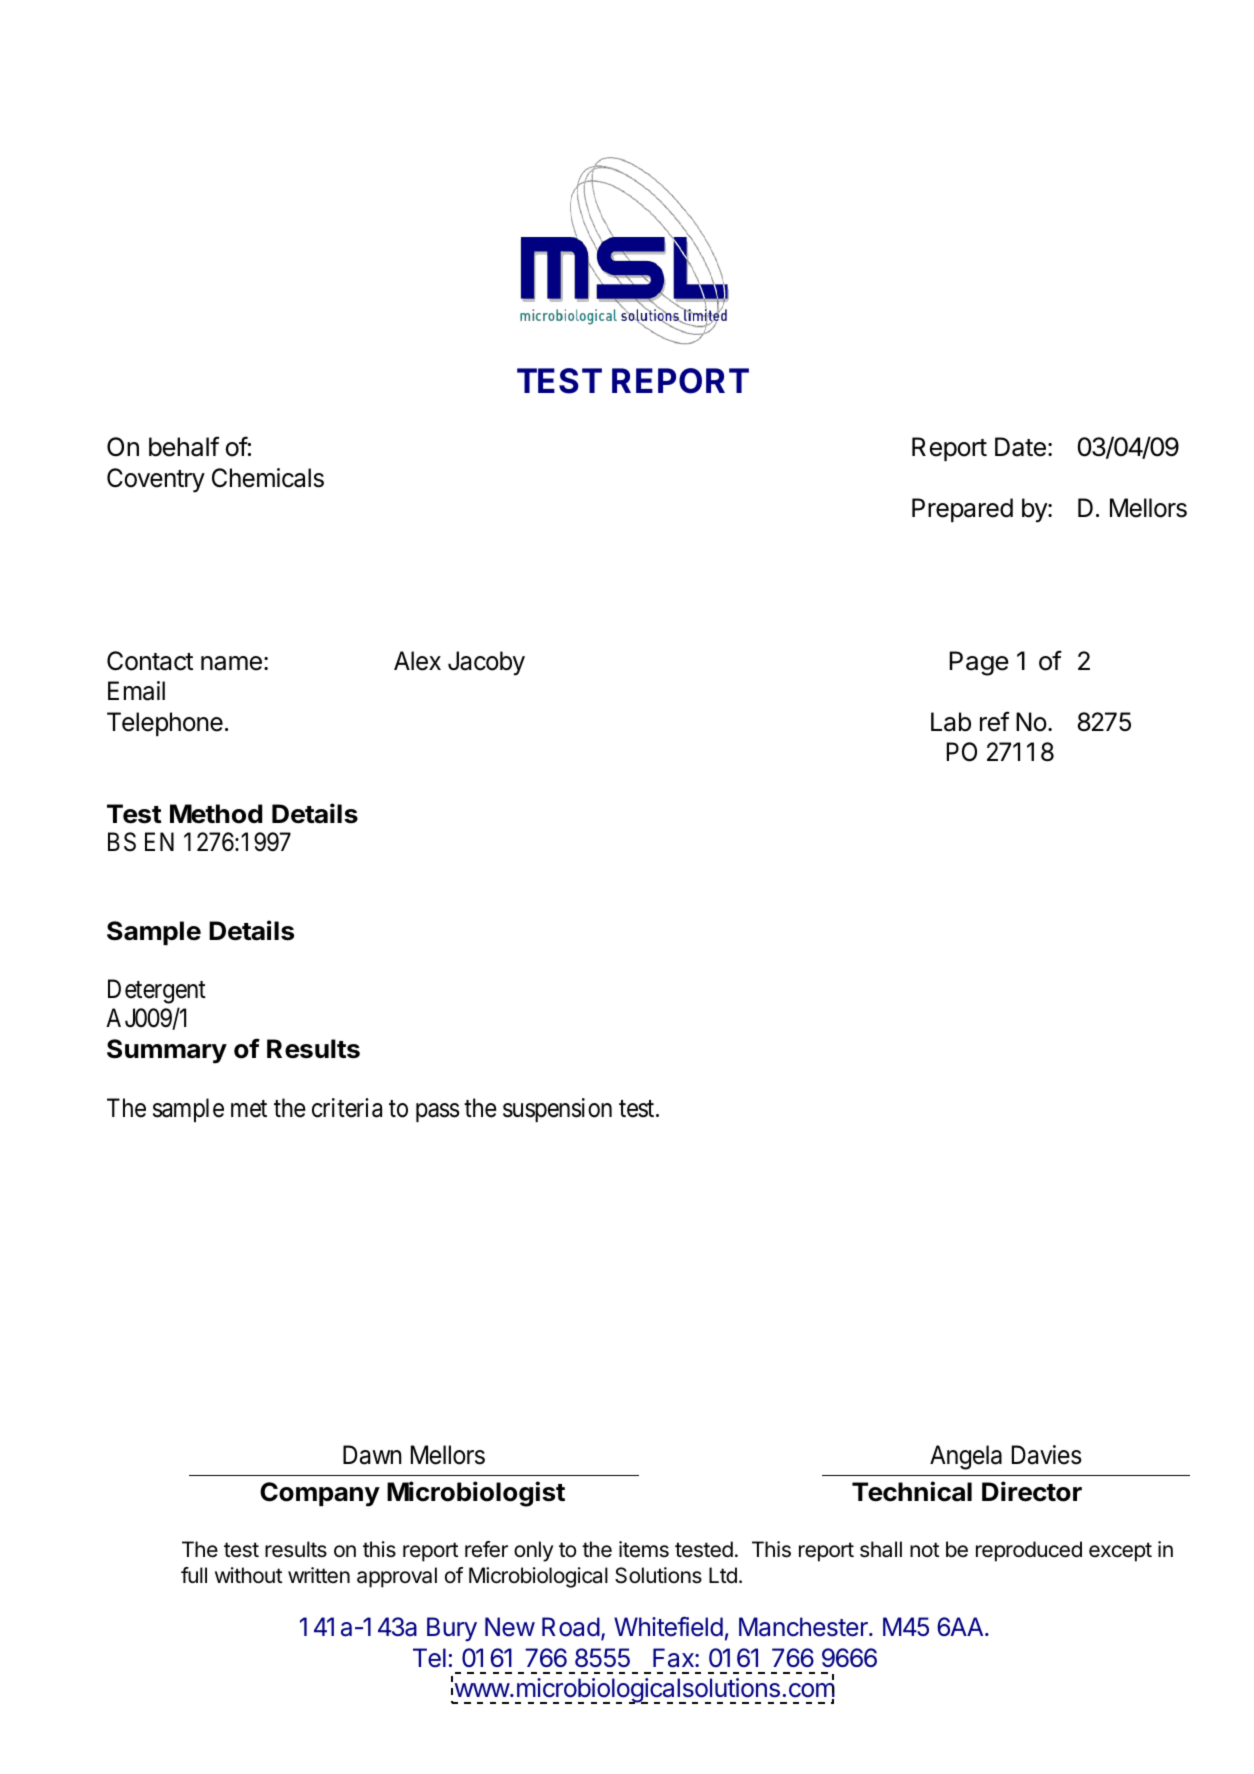 This screenshot has height=1774, width=1254. Describe the element at coordinates (1029, 1551) in the screenshot. I see `reproduced` at that location.
